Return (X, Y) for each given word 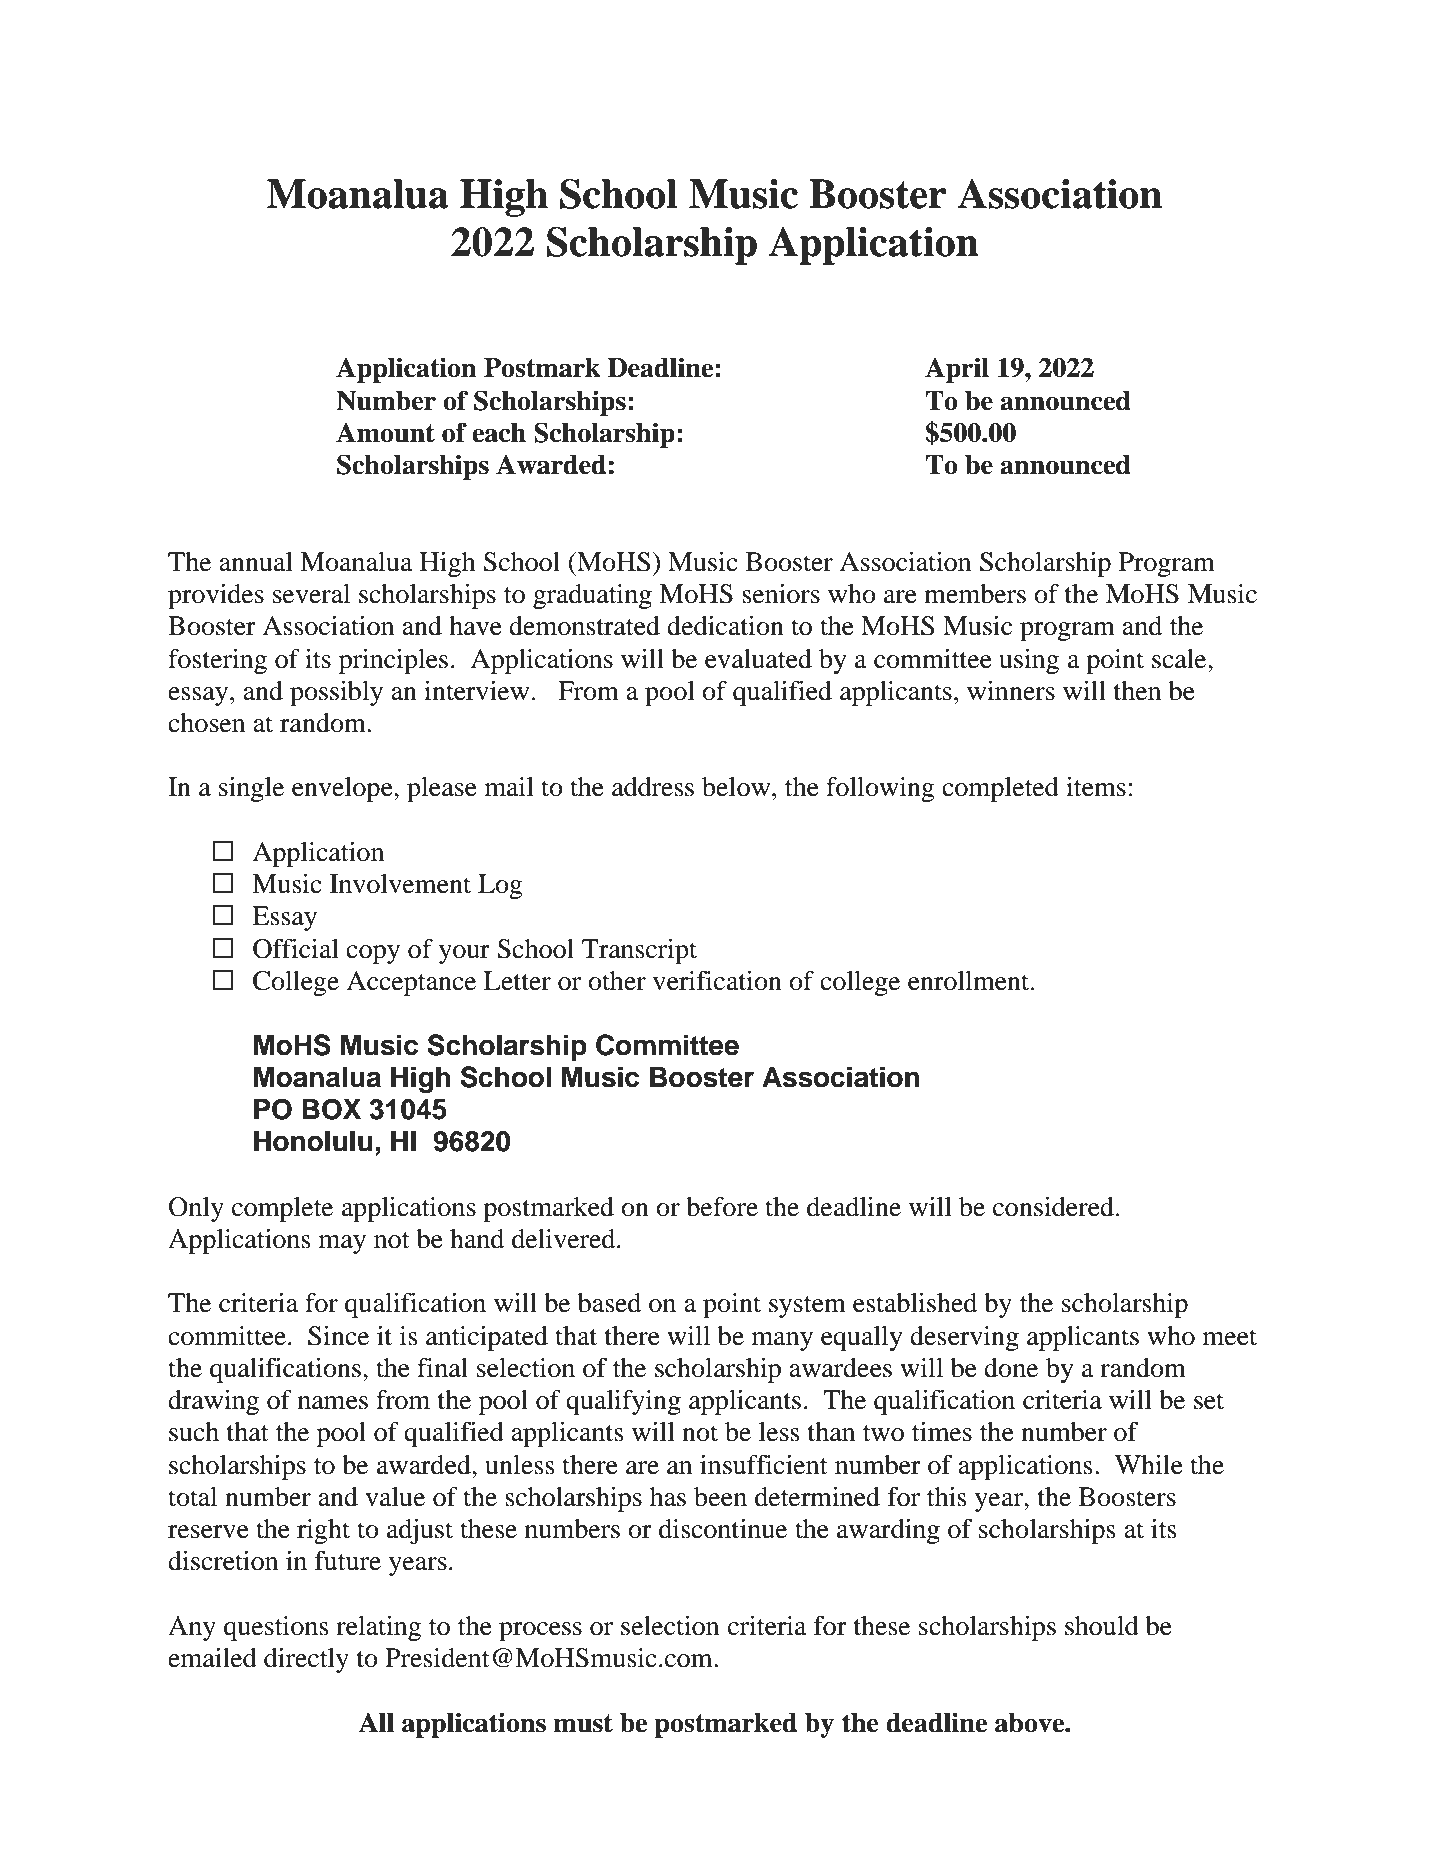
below (737, 787)
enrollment (970, 981)
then (1137, 691)
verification (717, 981)
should (1102, 1626)
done (1011, 1368)
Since (338, 1336)
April (957, 370)
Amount (385, 432)
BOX (331, 1109)
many (782, 1341)
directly (306, 1660)
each (499, 433)
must (583, 1723)
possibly (336, 693)
